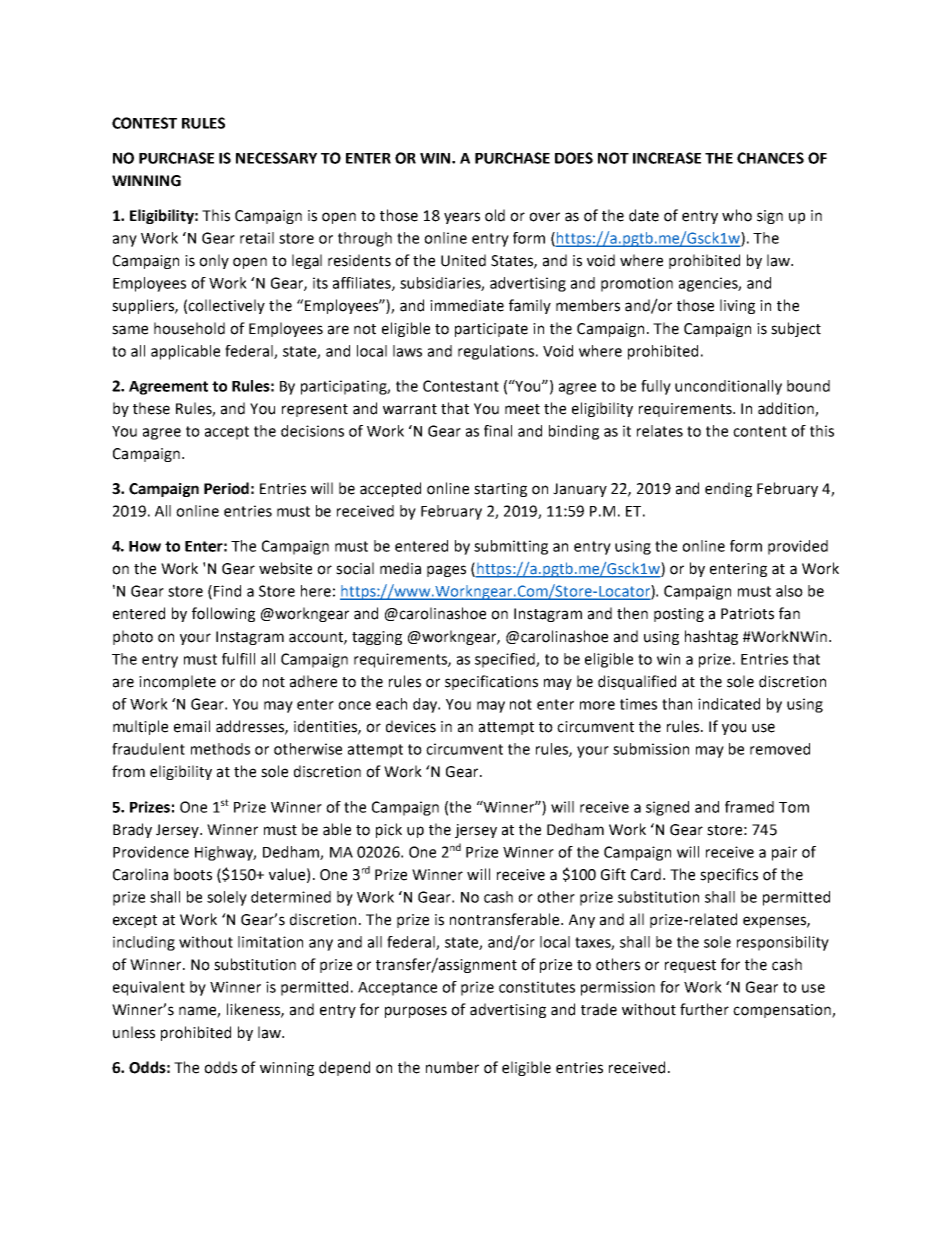 The image size is (952, 1233). I want to click on unless, so click(134, 1032).
